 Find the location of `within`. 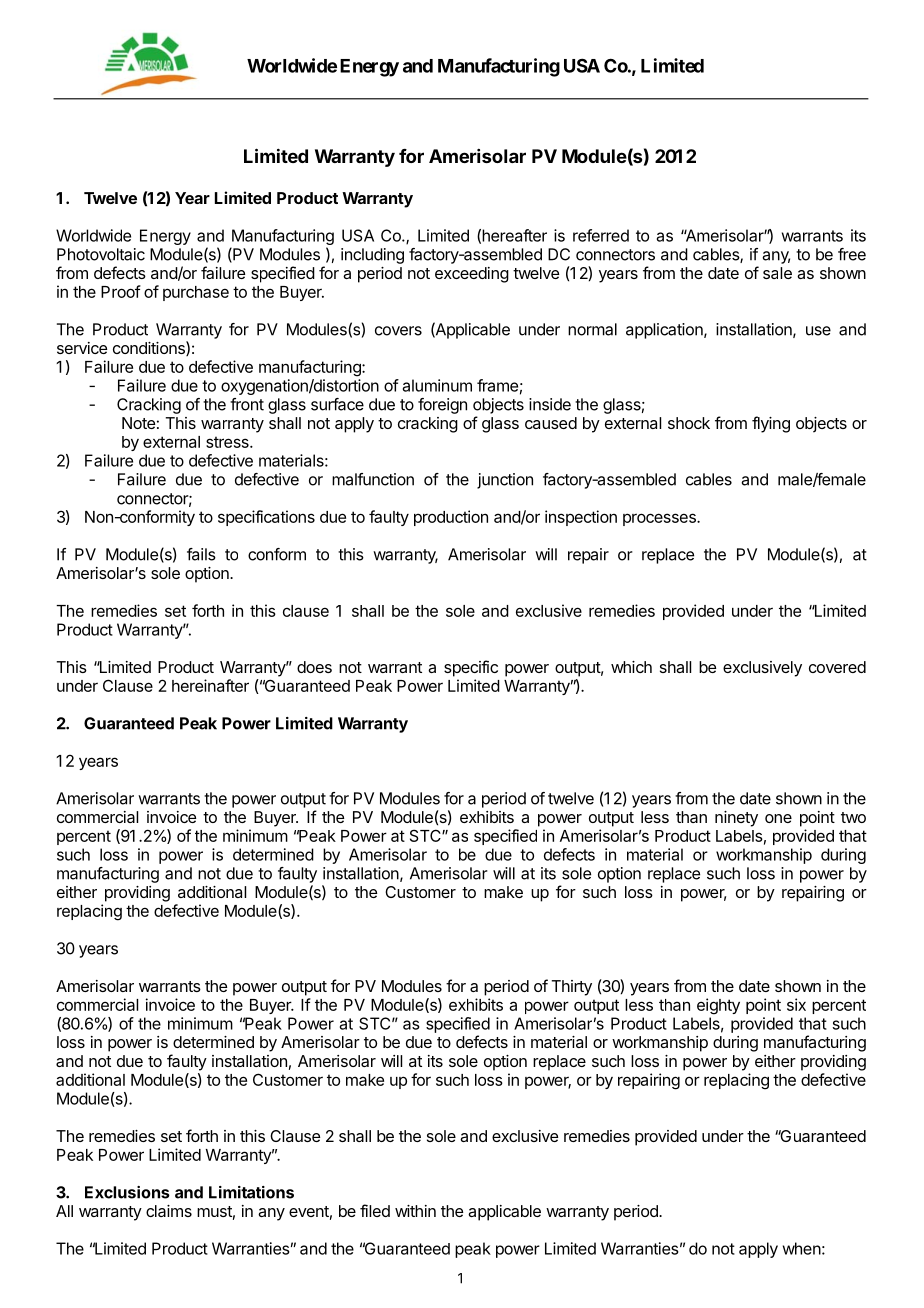

within is located at coordinates (415, 1211).
